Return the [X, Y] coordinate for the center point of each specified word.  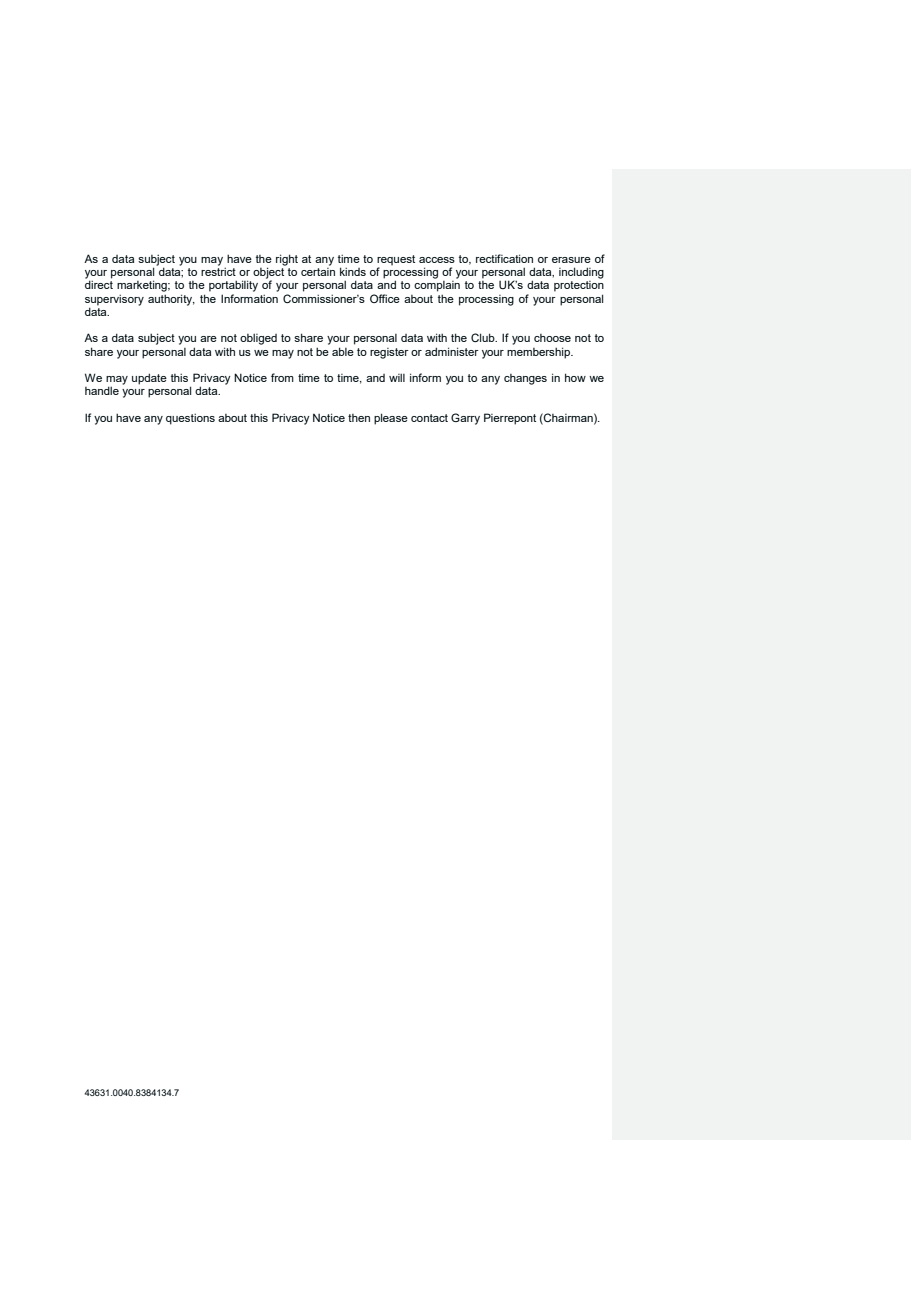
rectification [504, 258]
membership [540, 353]
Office [385, 298]
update [149, 379]
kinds [353, 271]
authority [171, 300]
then [359, 418]
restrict [218, 271]
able [343, 351]
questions [190, 419]
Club [484, 337]
